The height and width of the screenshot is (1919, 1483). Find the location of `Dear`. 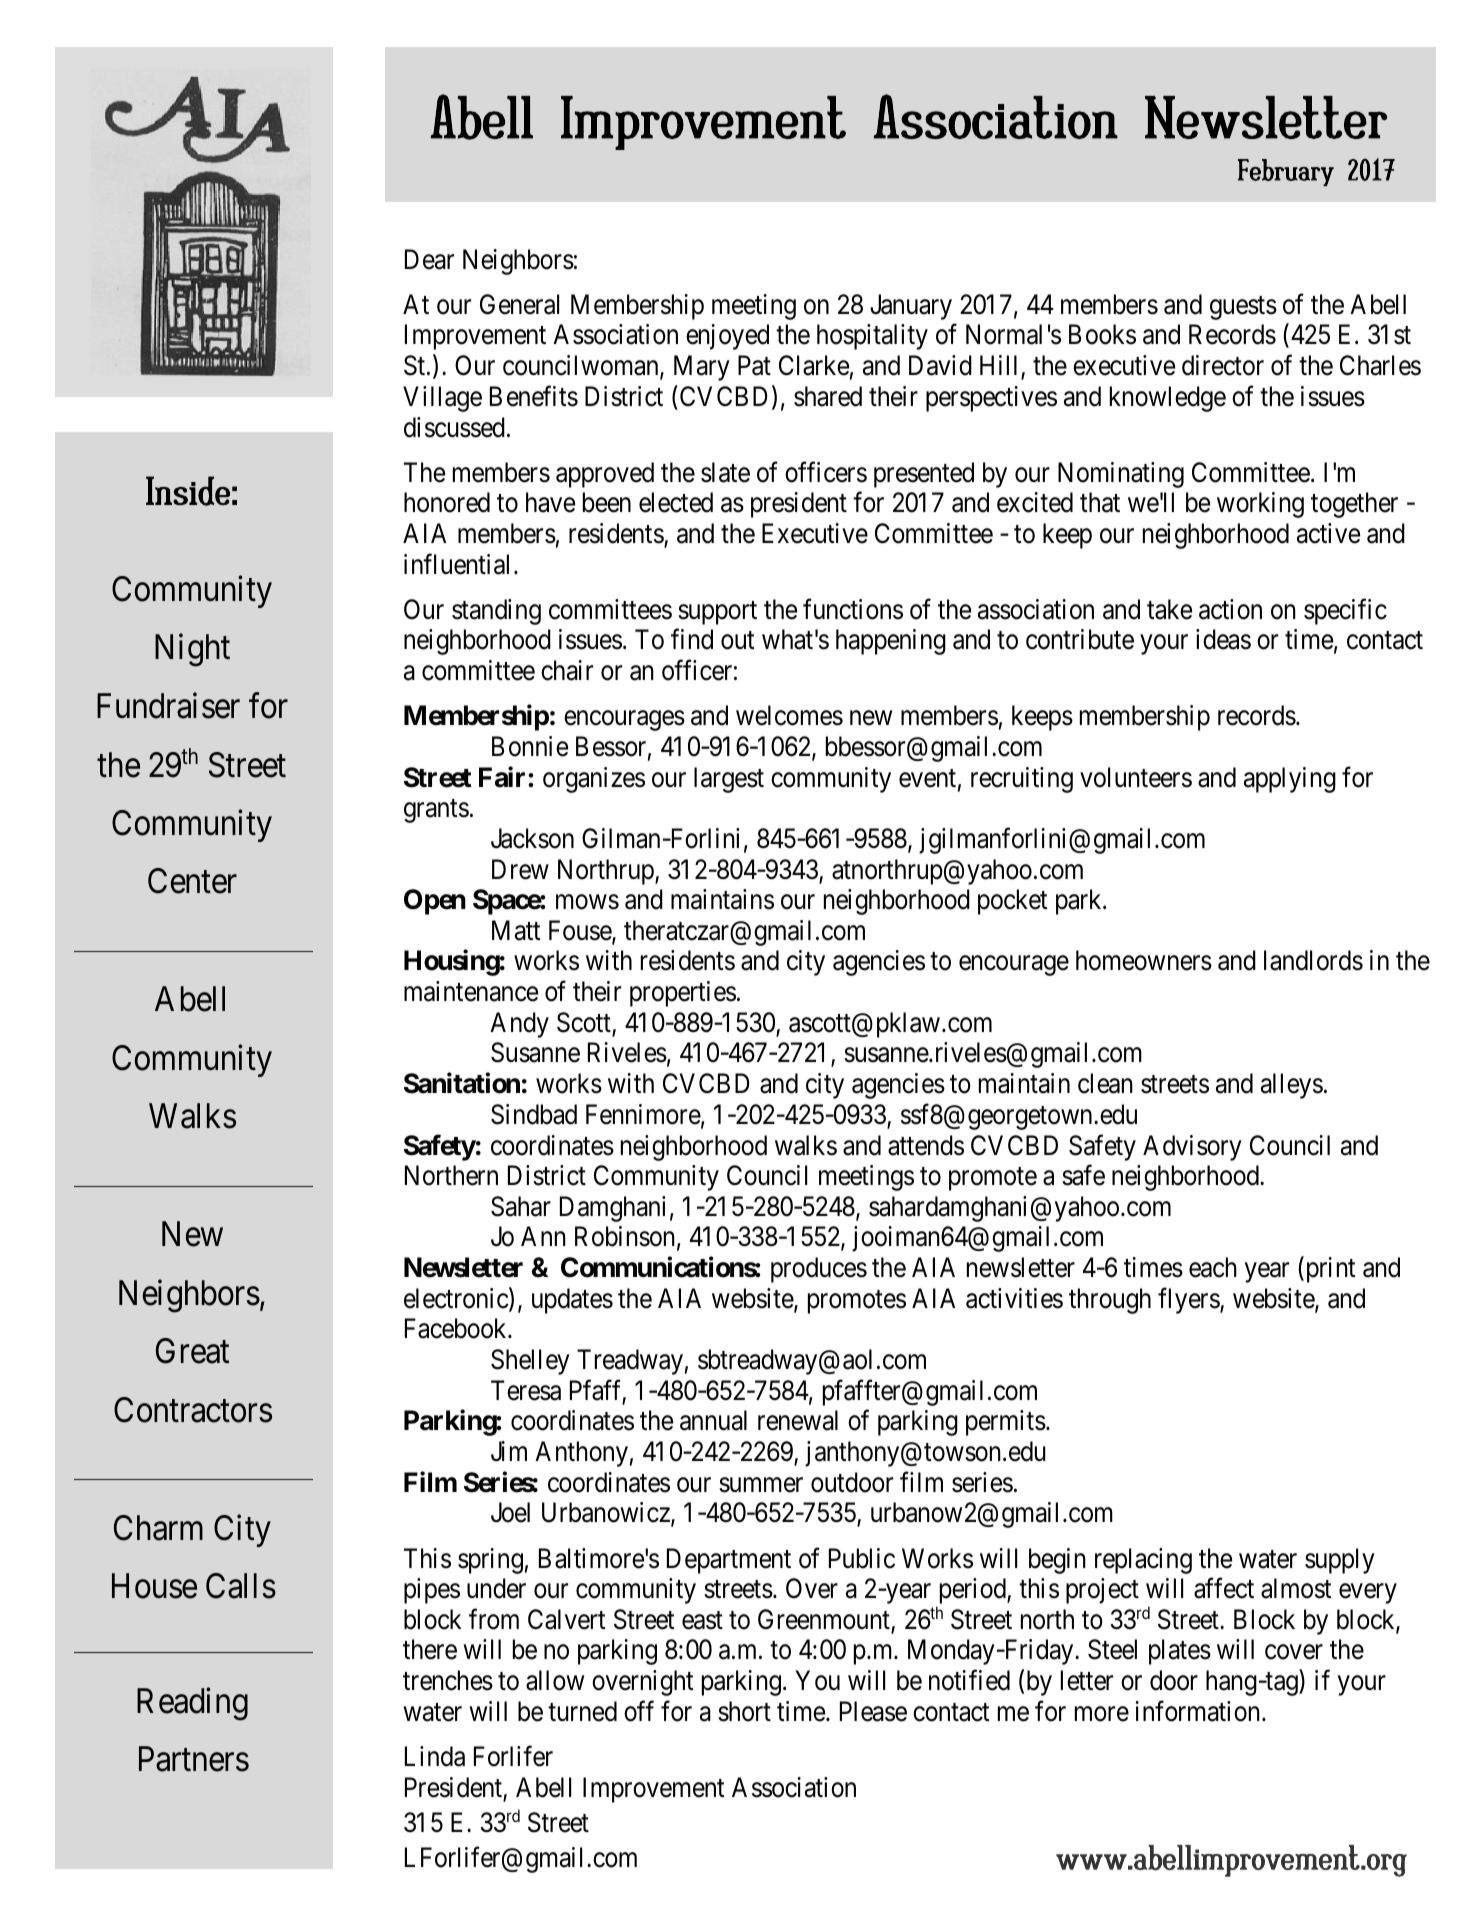

Dear is located at coordinates (429, 259).
